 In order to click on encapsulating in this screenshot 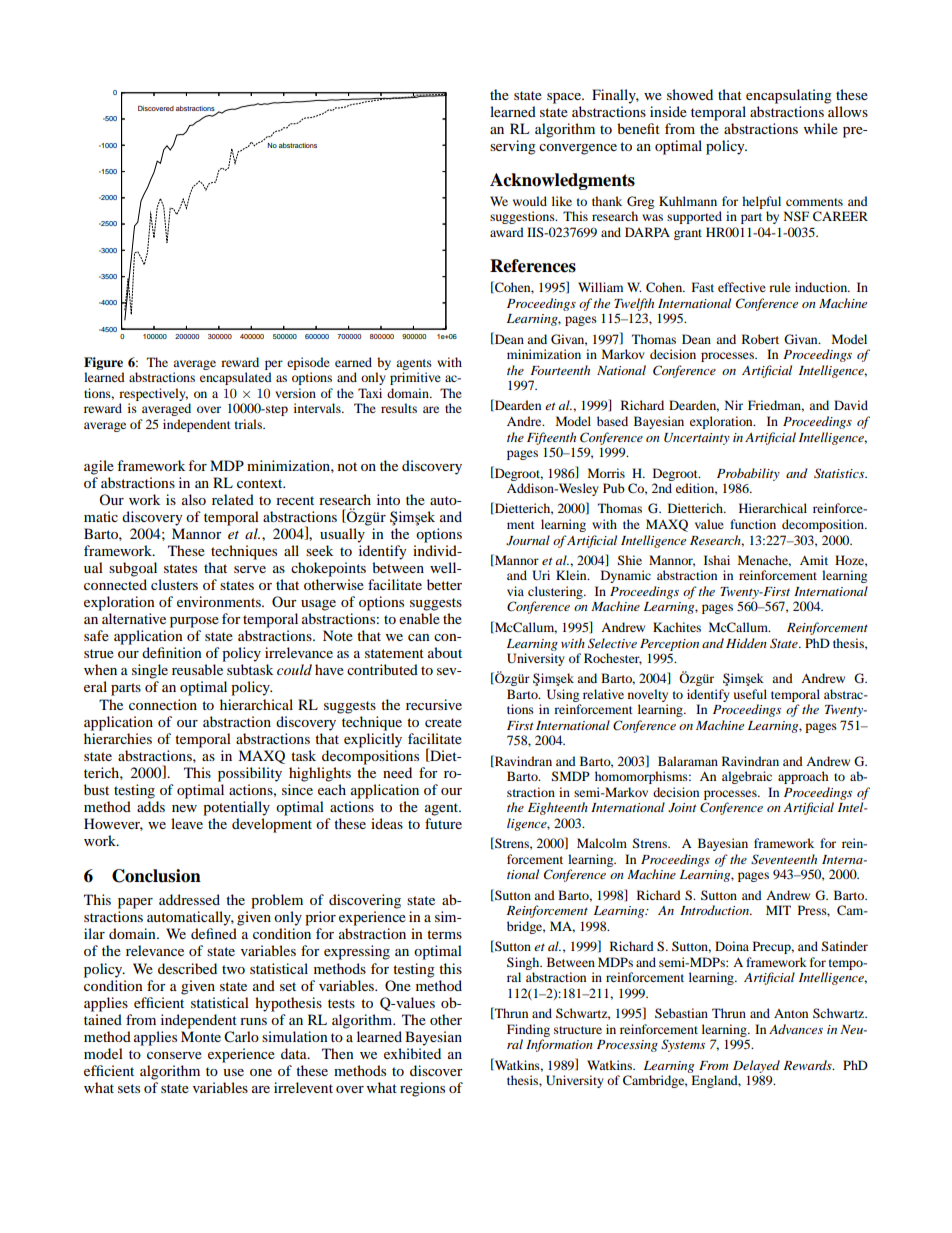, I will do `click(789, 96)`.
